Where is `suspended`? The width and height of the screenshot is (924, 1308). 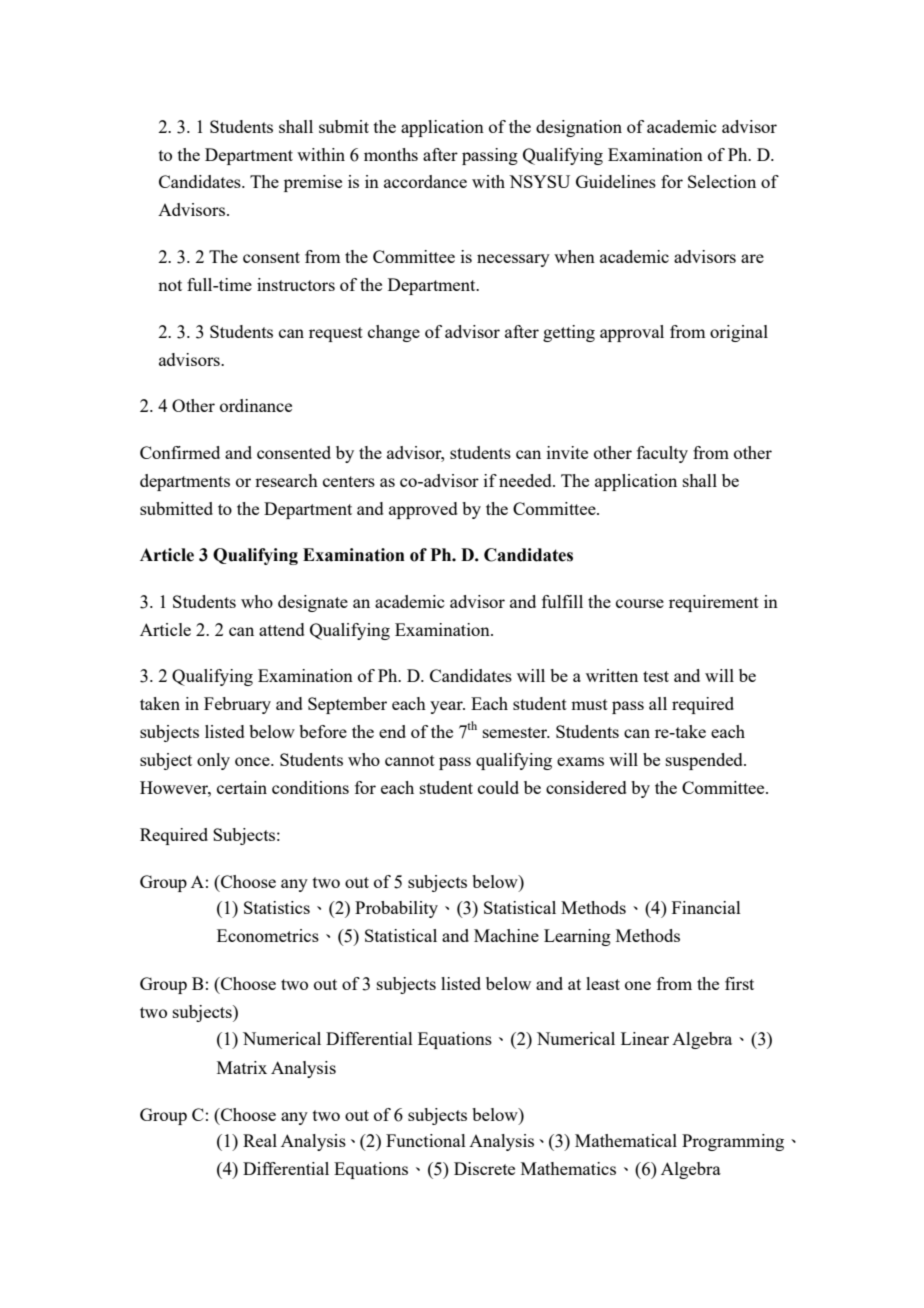 suspended is located at coordinates (705, 761).
